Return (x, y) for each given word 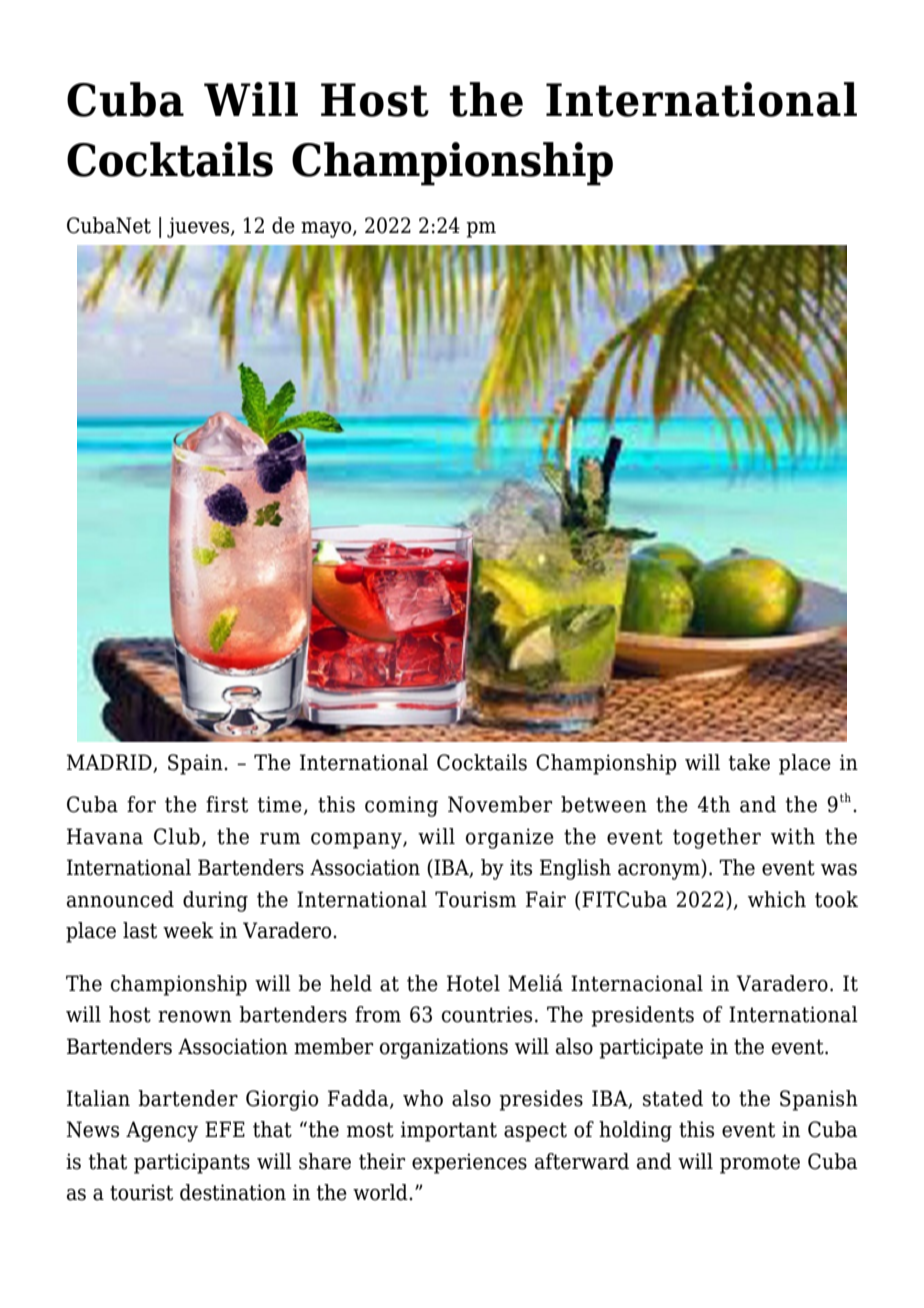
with (793, 836)
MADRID (110, 763)
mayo (327, 230)
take (749, 762)
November (500, 804)
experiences (469, 1163)
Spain (196, 764)
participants (192, 1163)
